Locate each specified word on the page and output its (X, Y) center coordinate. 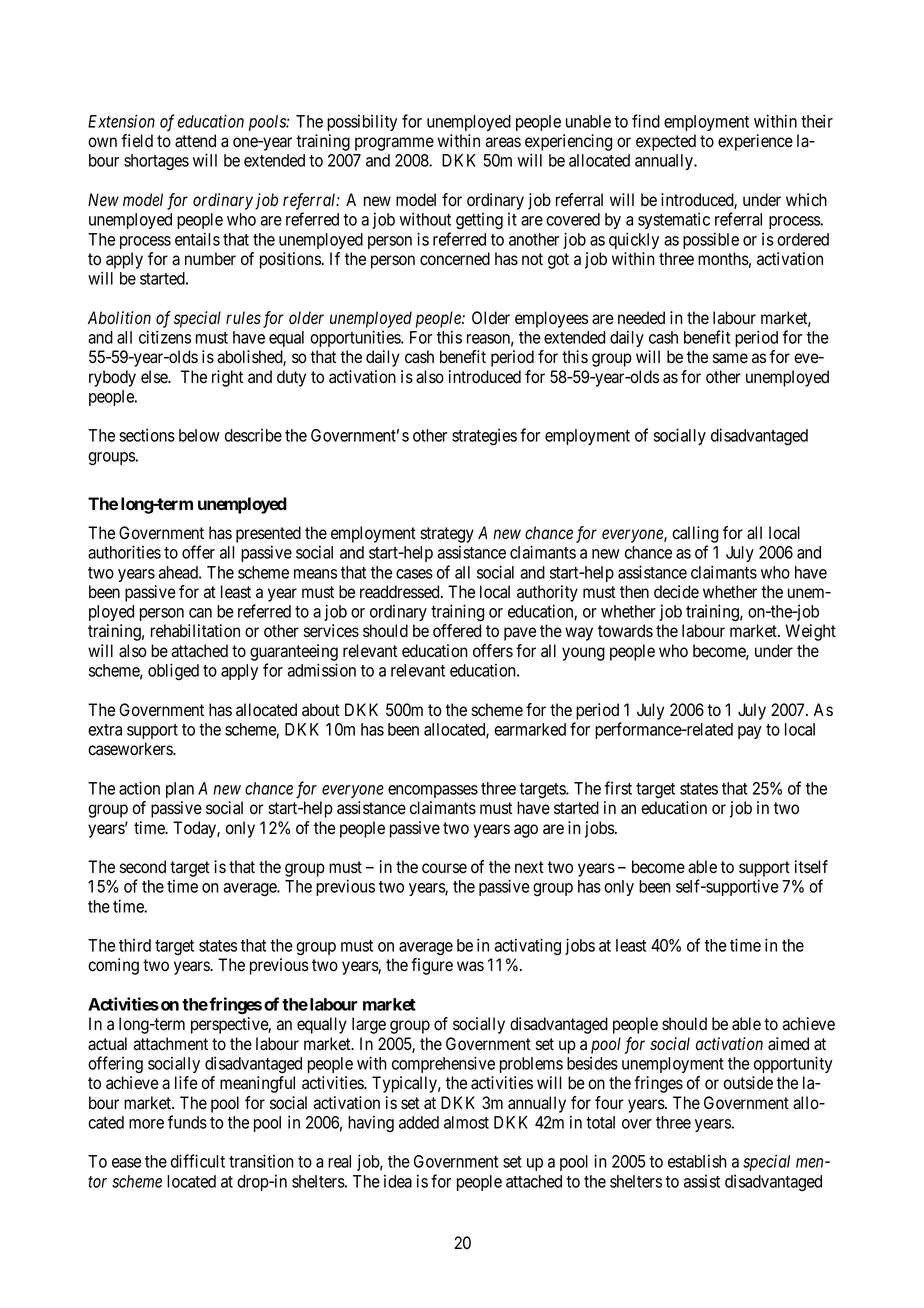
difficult (198, 1161)
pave (520, 634)
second (143, 867)
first (618, 788)
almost (466, 1122)
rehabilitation (195, 631)
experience (755, 142)
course (444, 868)
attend (195, 141)
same (730, 358)
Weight (810, 632)
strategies (484, 437)
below (199, 435)
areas (503, 142)
